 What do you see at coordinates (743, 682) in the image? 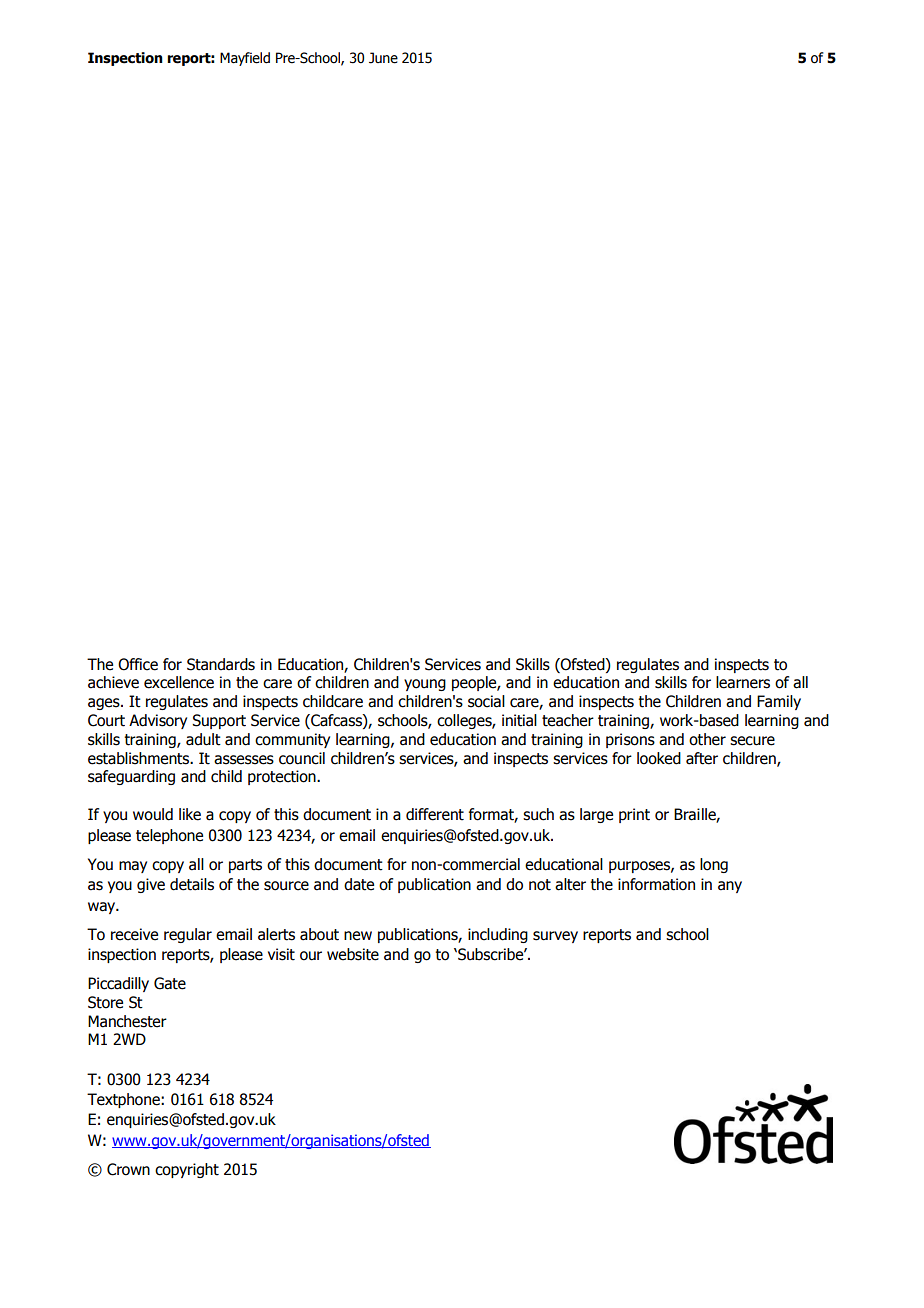
I see `learners` at bounding box center [743, 682].
